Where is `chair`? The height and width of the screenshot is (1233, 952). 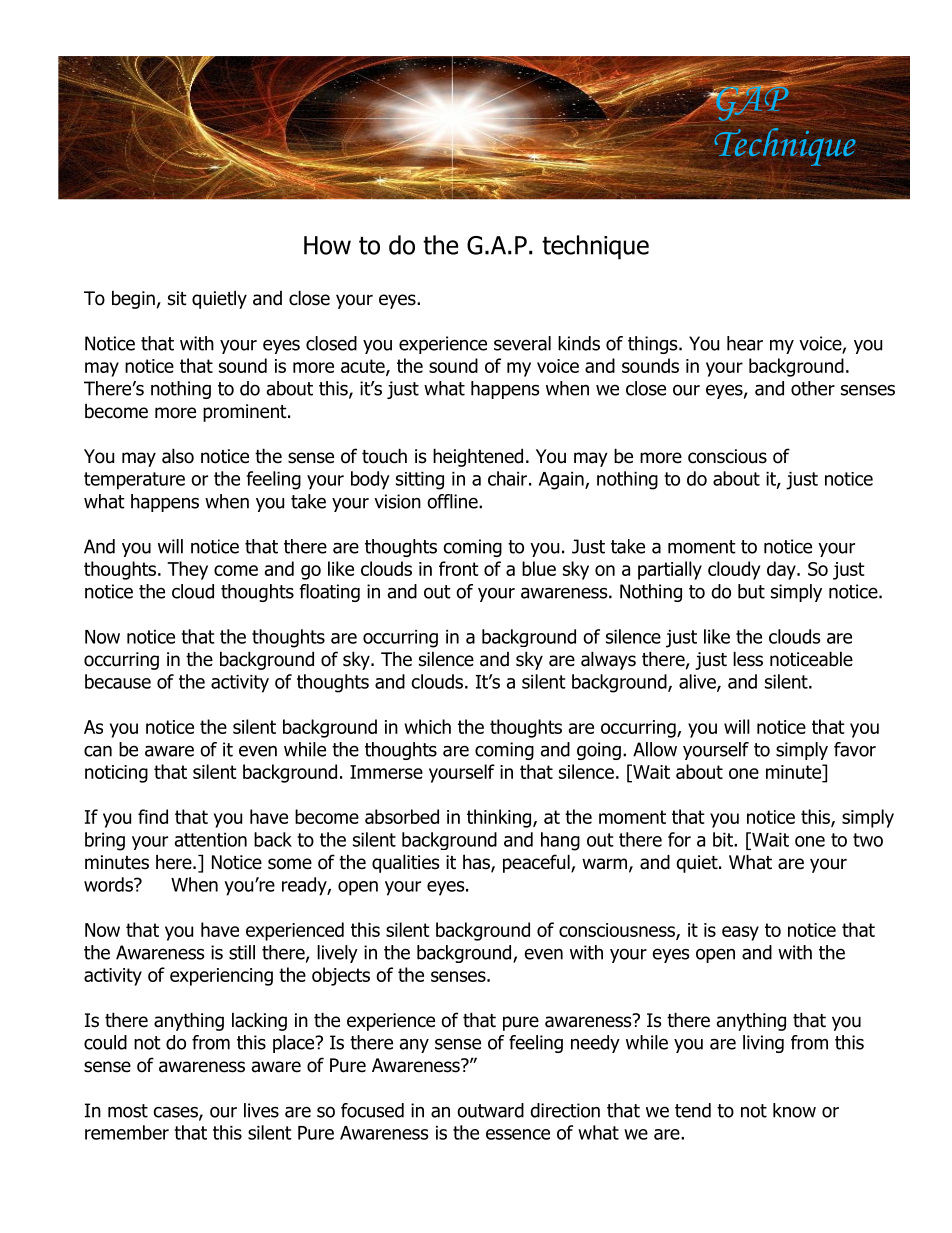 chair is located at coordinates (507, 478).
